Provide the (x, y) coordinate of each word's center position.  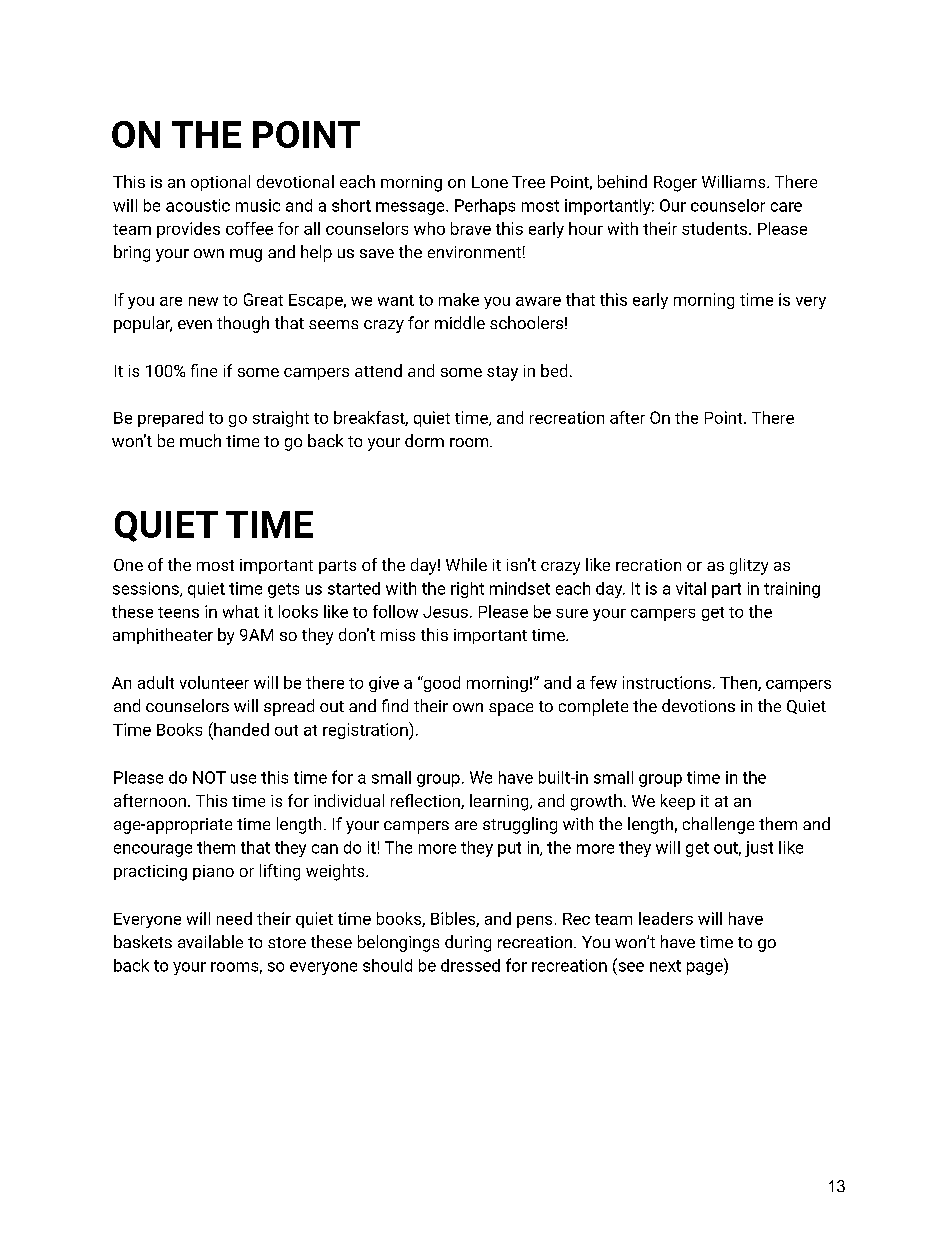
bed (554, 370)
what (241, 611)
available (210, 941)
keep (678, 802)
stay (502, 373)
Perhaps (485, 207)
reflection (426, 801)
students (714, 228)
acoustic (198, 205)
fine (204, 370)
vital (691, 588)
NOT (209, 777)
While (466, 564)
